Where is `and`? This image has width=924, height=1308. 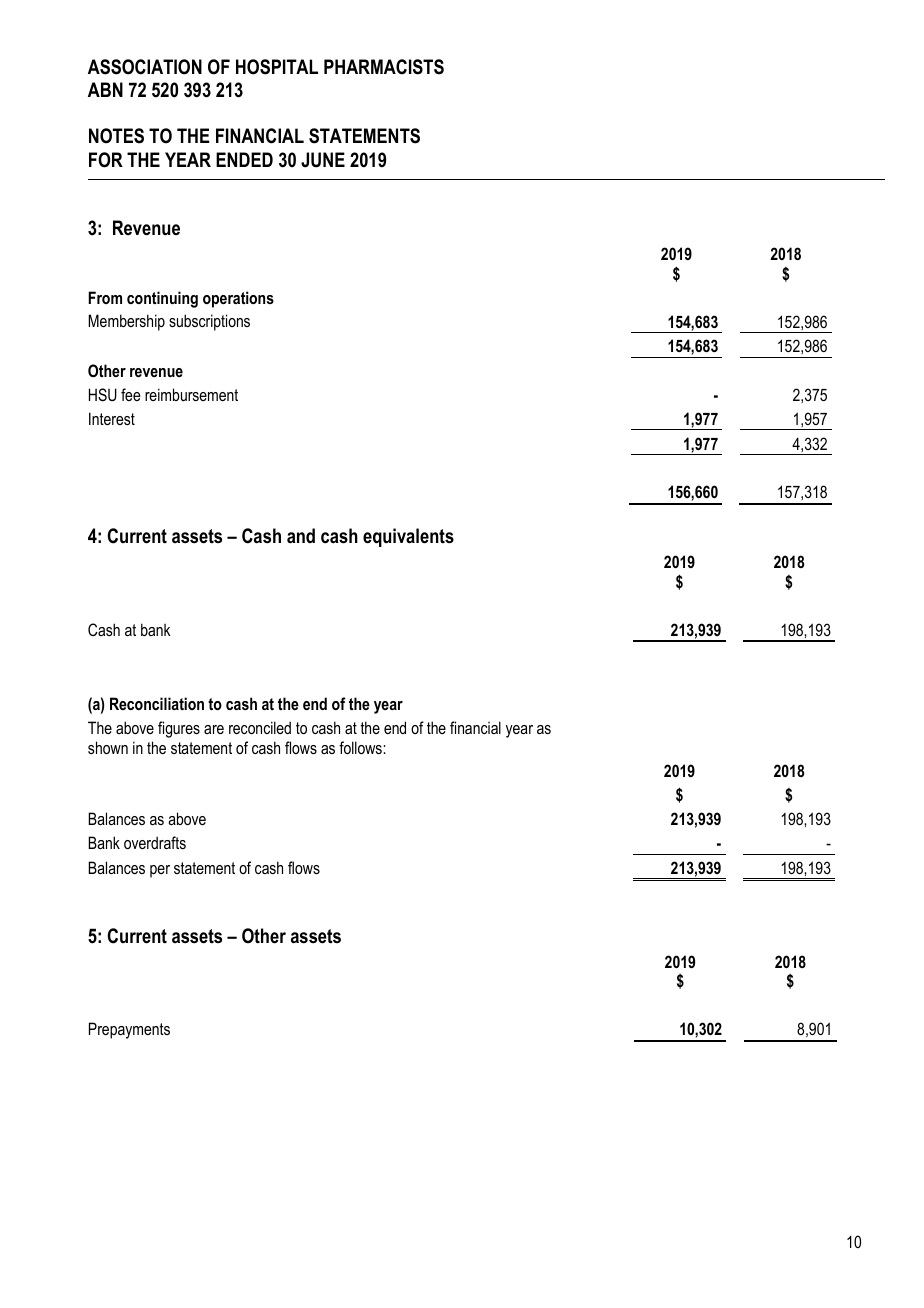
and is located at coordinates (301, 536).
